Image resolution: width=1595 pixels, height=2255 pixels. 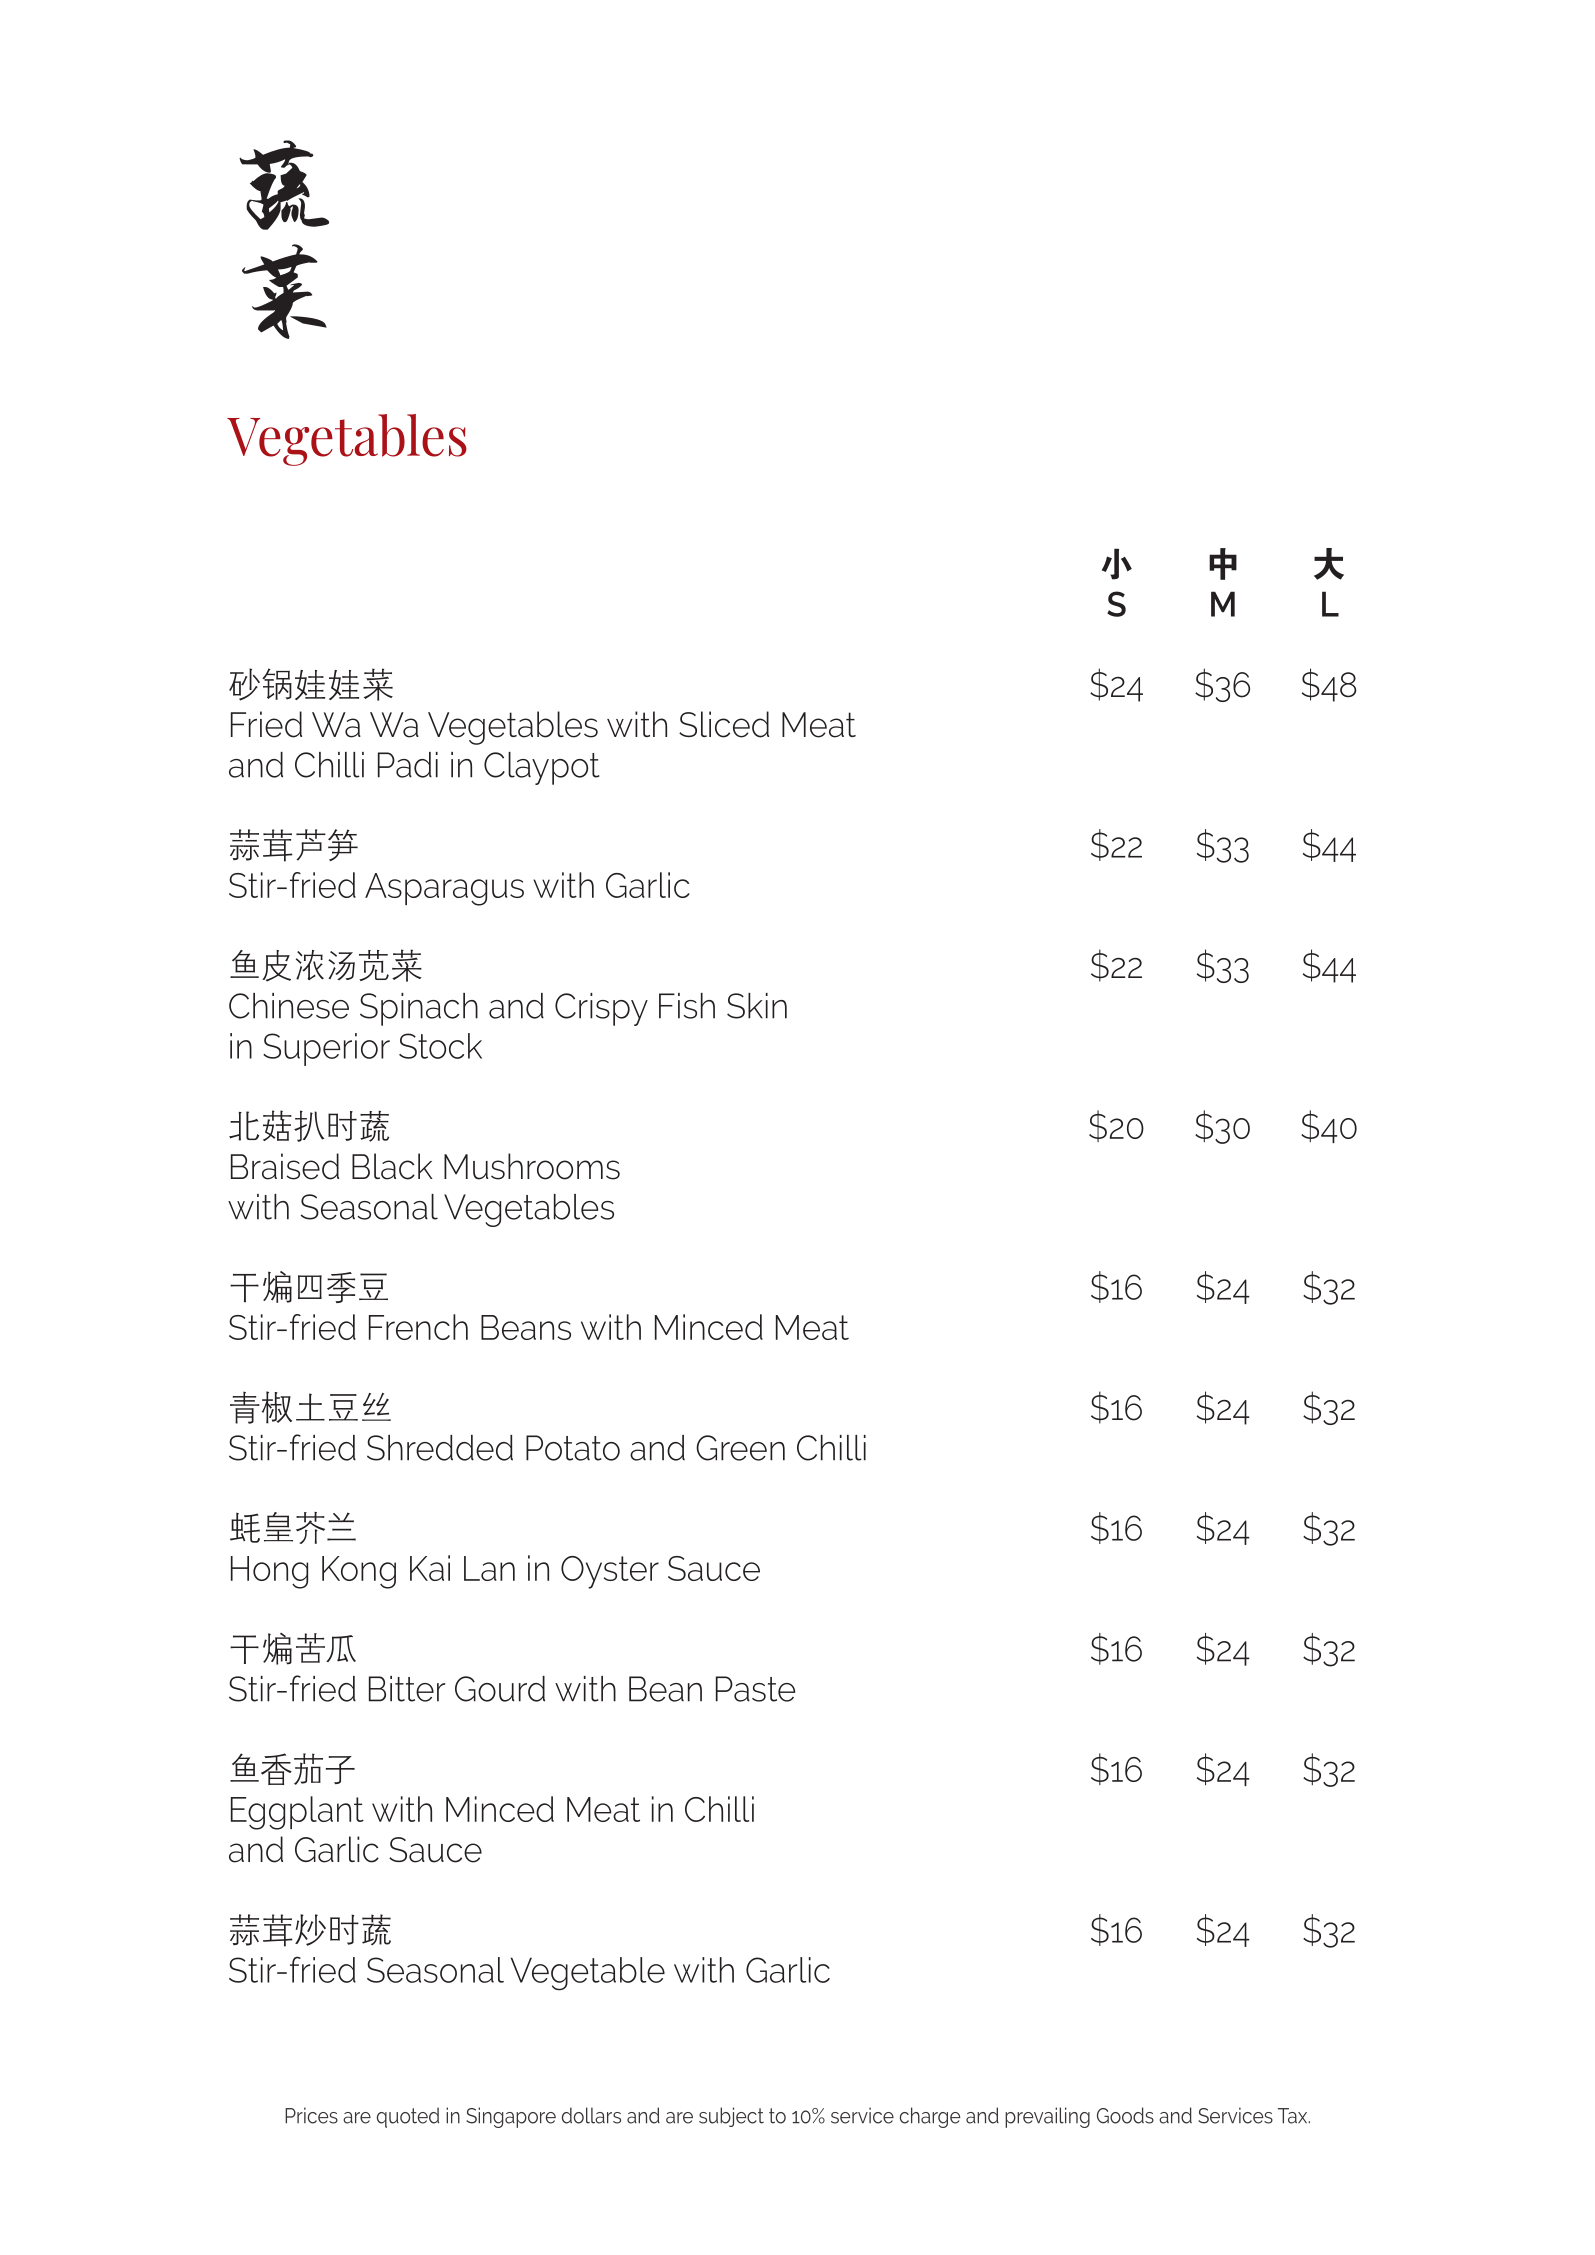 What do you see at coordinates (440, 1448) in the document?
I see `Shredded` at bounding box center [440, 1448].
